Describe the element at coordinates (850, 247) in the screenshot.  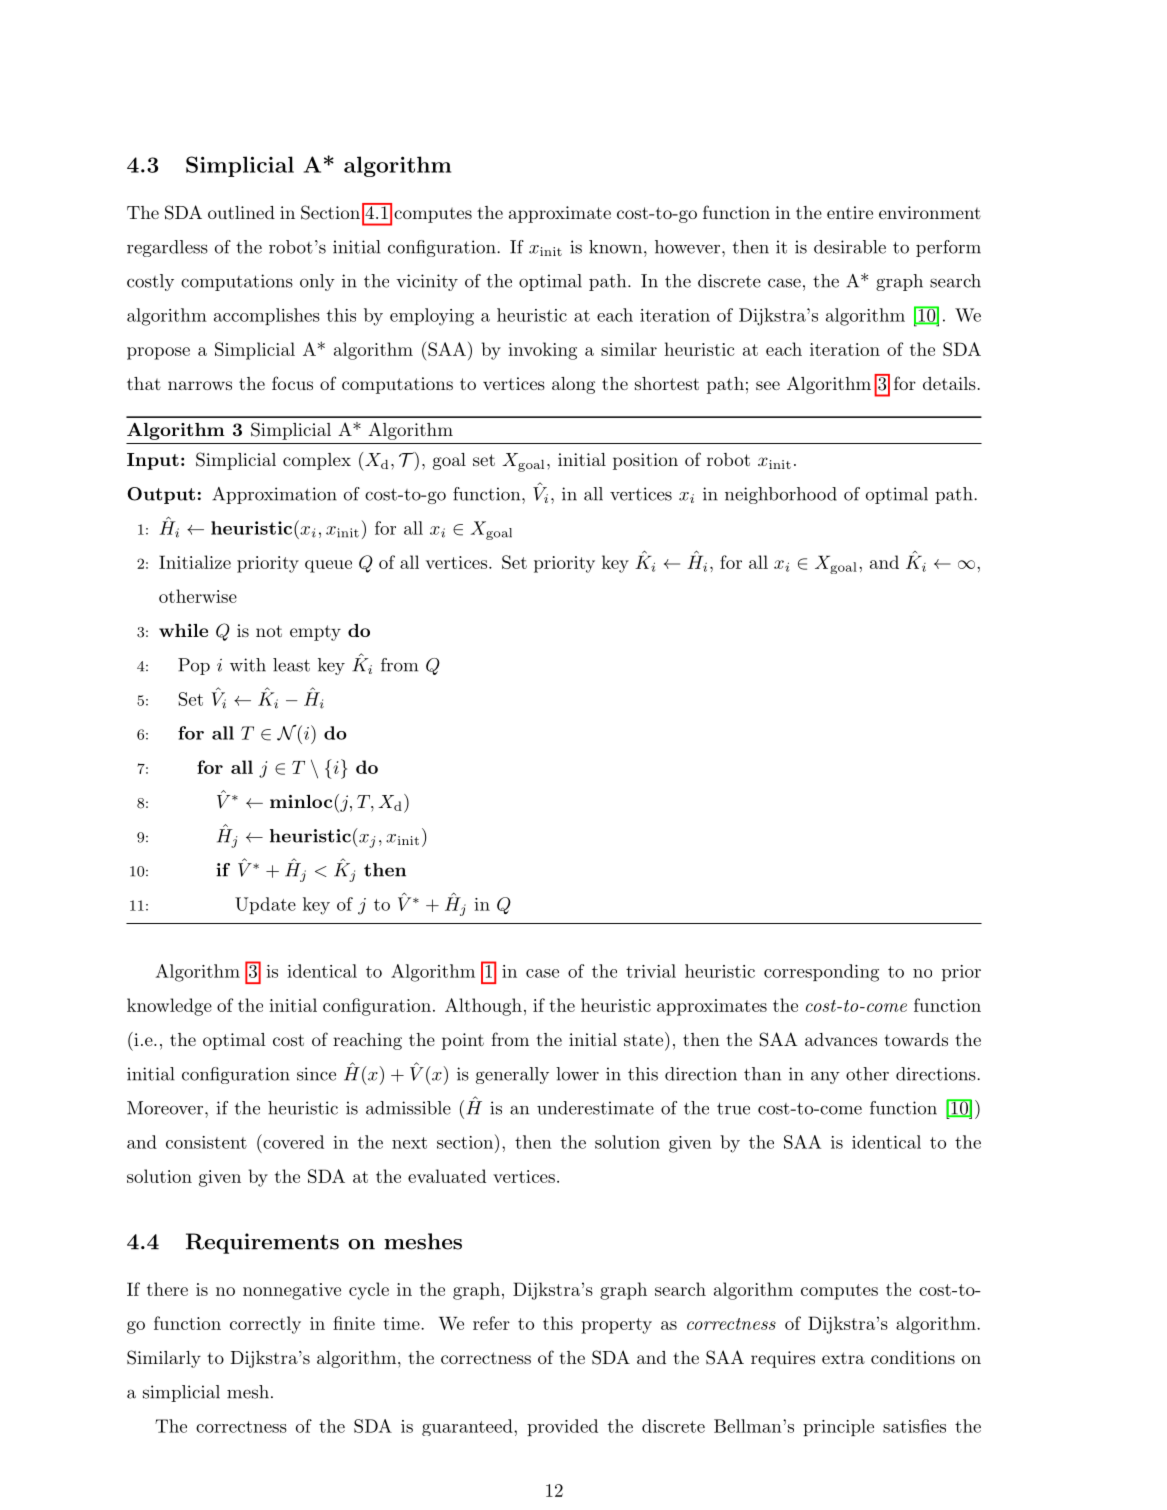
I see `desirable` at that location.
